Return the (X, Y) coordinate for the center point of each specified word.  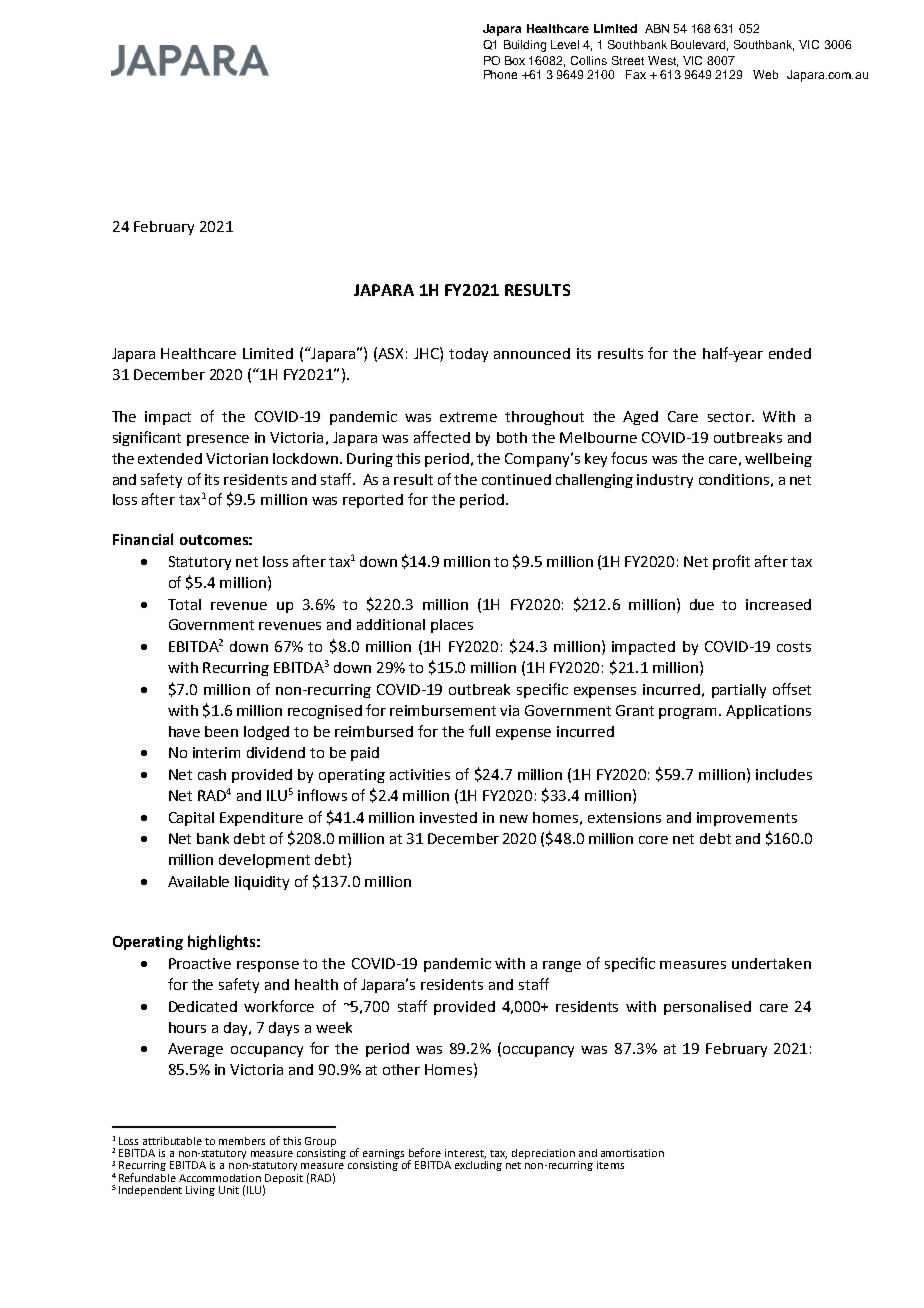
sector (730, 417)
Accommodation (220, 1178)
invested (448, 817)
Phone (500, 74)
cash (212, 774)
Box (515, 60)
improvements (747, 819)
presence (218, 440)
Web (765, 74)
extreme (468, 417)
